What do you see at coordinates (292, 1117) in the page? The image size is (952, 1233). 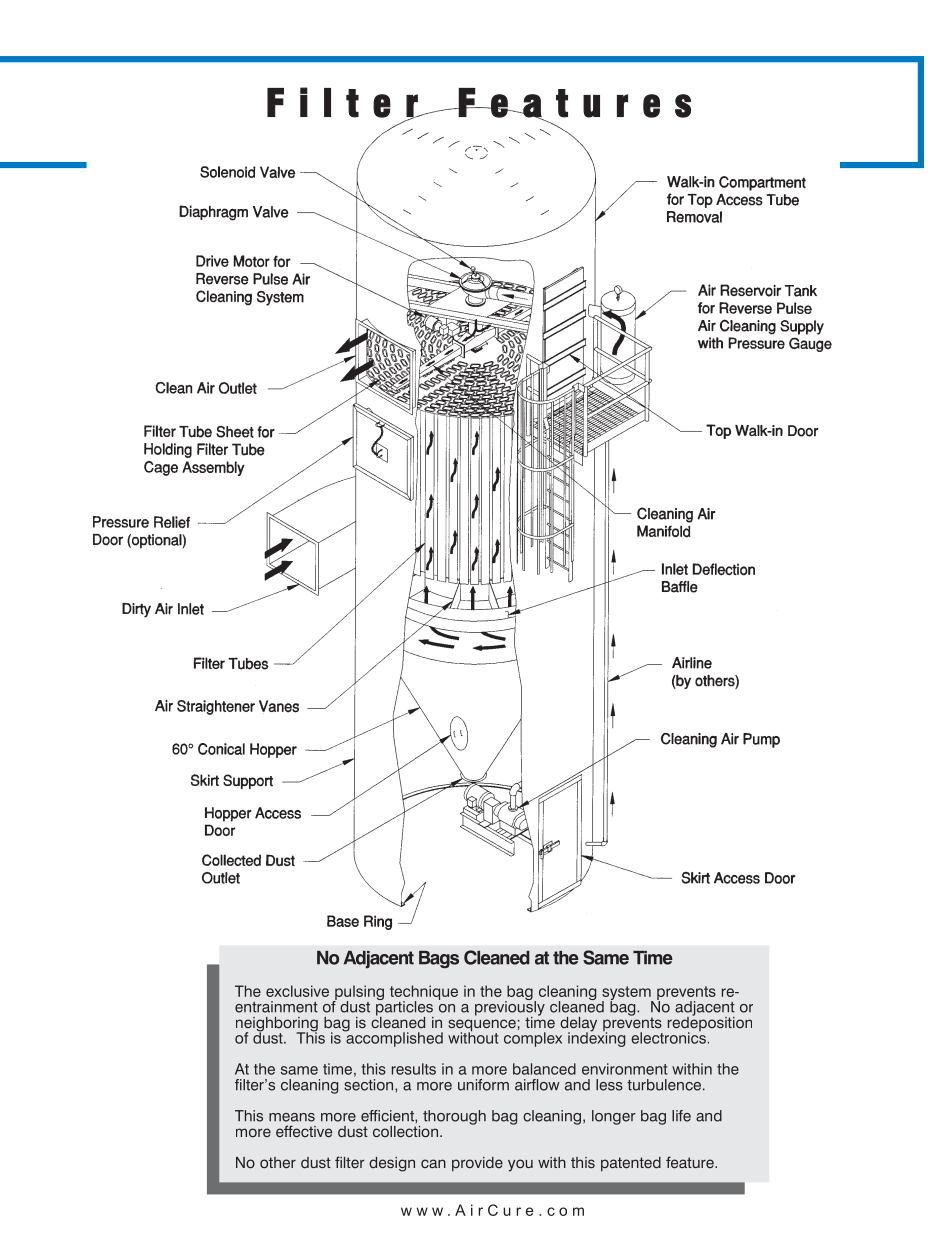 I see `means` at bounding box center [292, 1117].
